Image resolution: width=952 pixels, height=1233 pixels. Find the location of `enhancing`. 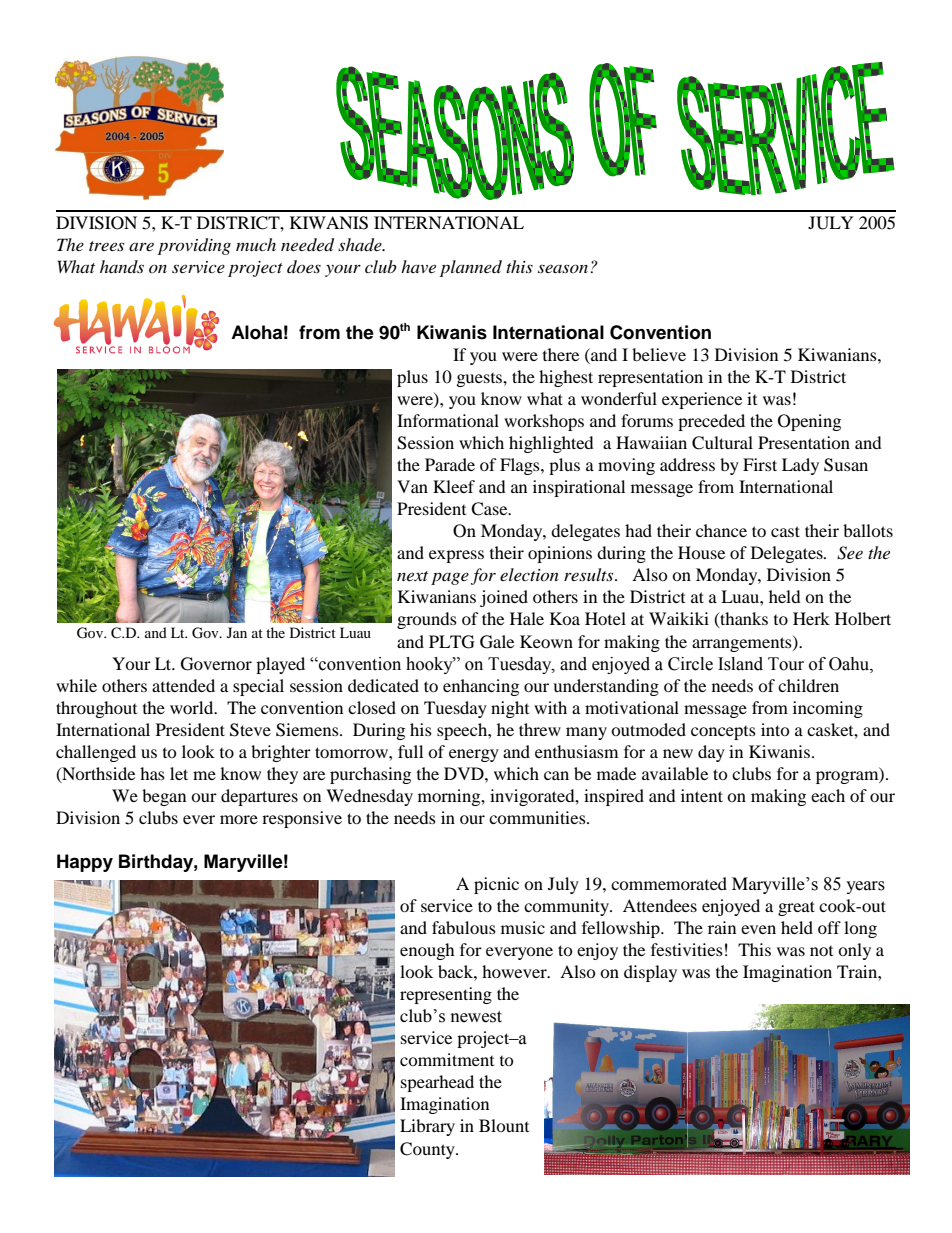

enhancing is located at coordinates (481, 687).
